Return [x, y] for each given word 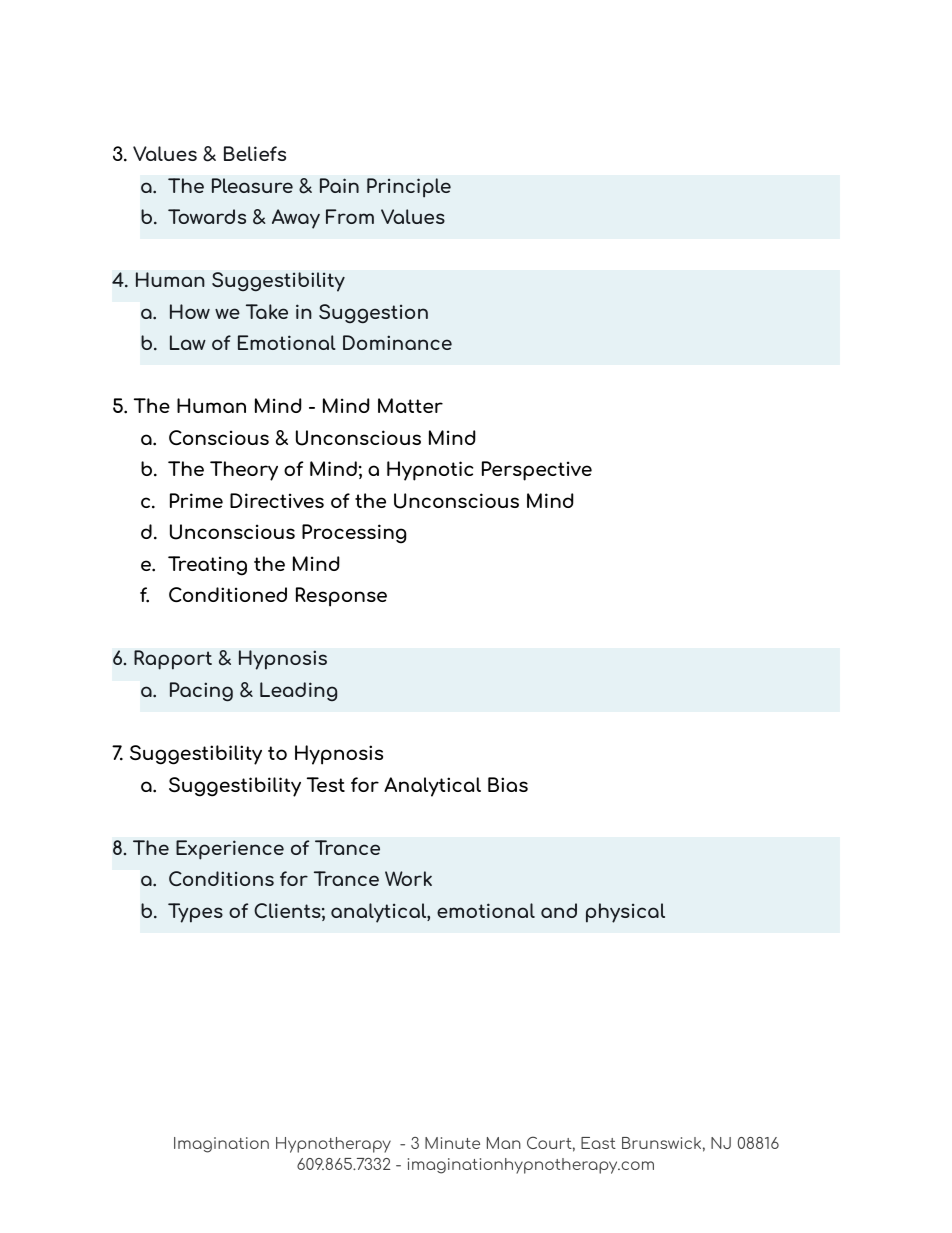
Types [195, 913]
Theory [244, 471]
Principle [409, 188]
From [350, 216]
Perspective [537, 471]
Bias [508, 784]
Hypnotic [430, 471]
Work [408, 878]
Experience [230, 850]
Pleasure [252, 185]
